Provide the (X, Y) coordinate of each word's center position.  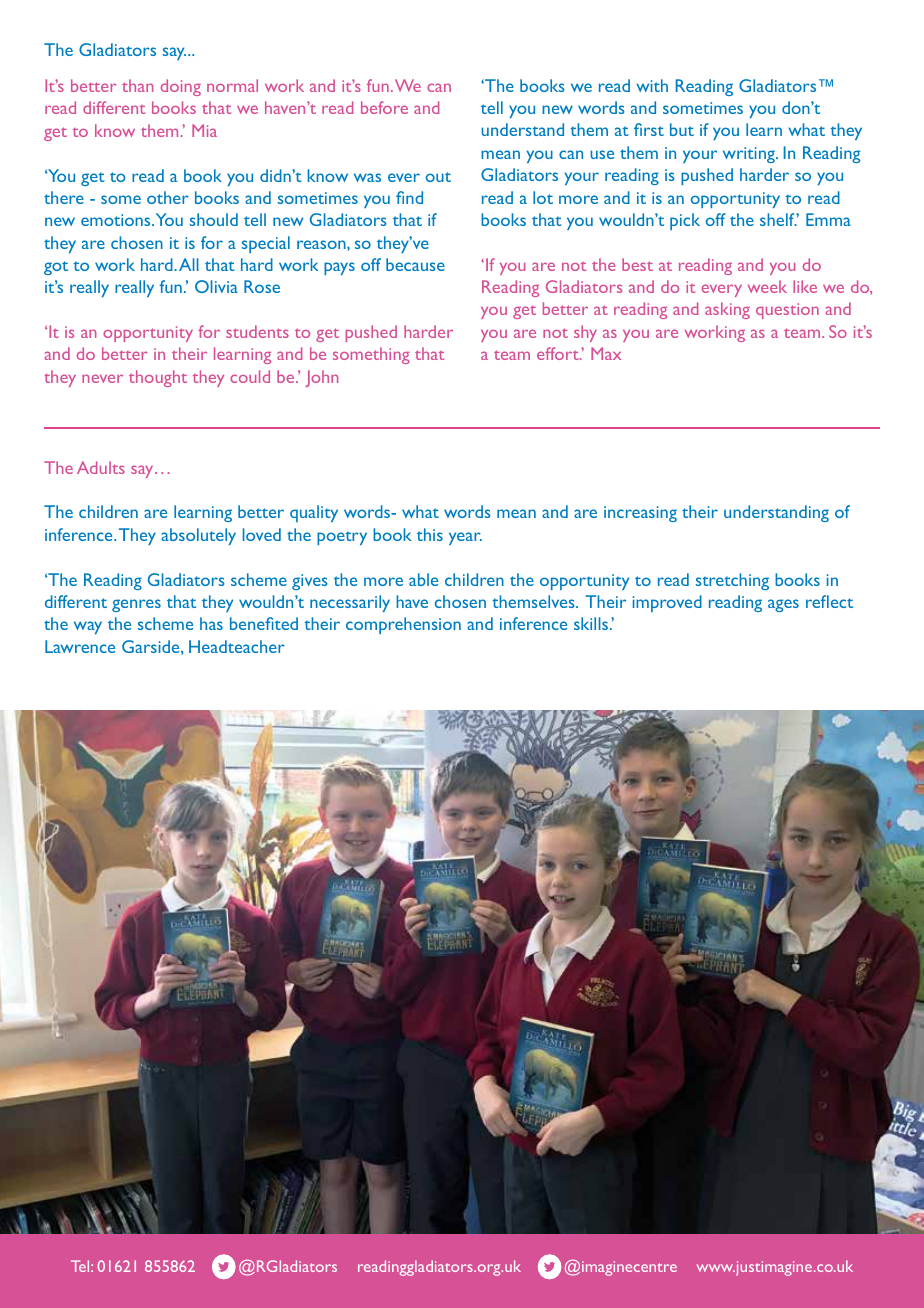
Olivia (216, 286)
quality (314, 513)
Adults (101, 467)
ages (783, 605)
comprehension (403, 625)
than (137, 85)
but (682, 129)
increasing (640, 514)
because (415, 264)
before (384, 107)
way (88, 627)
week (767, 286)
